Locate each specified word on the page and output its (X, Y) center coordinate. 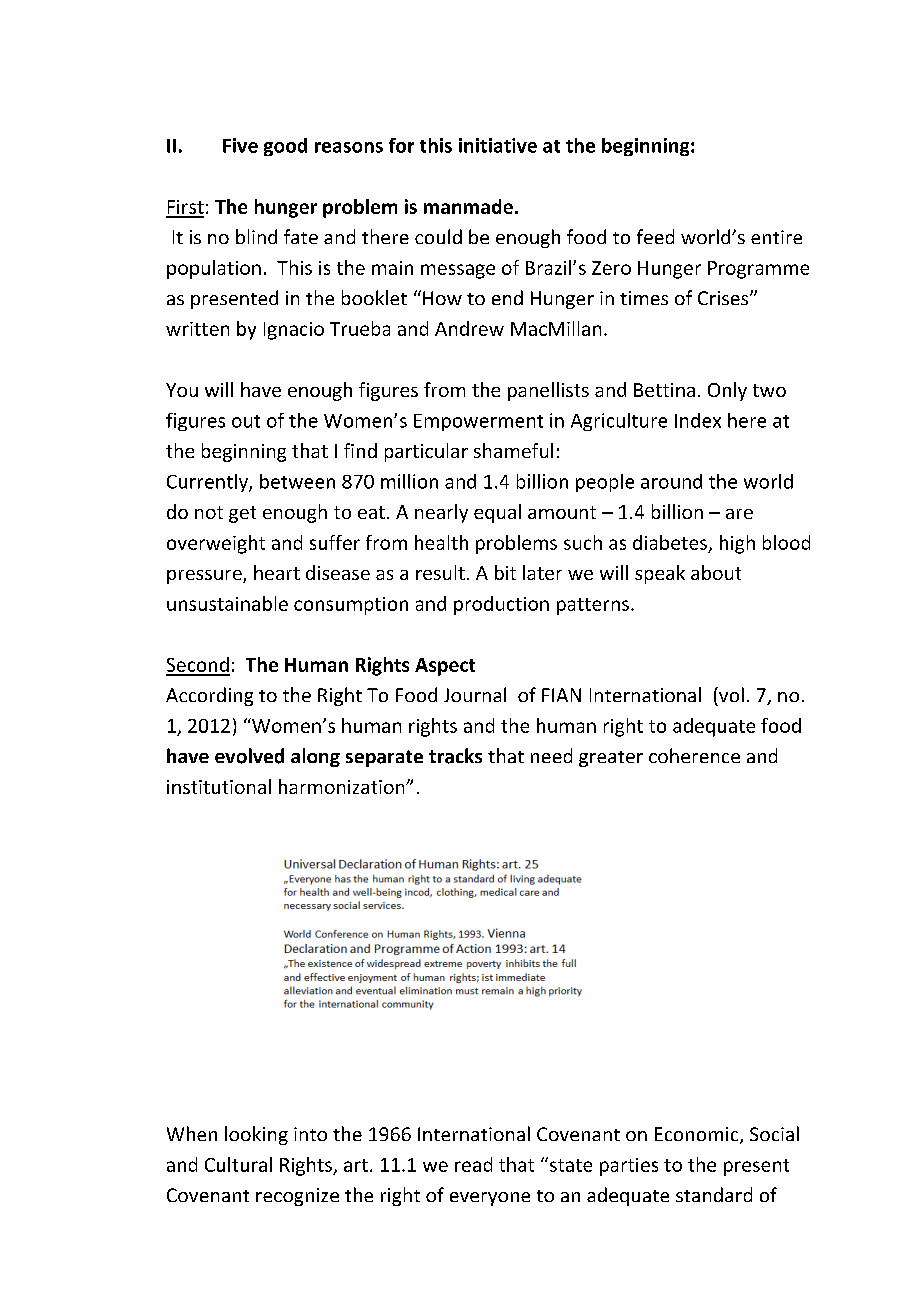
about (716, 572)
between (297, 481)
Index (698, 420)
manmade (468, 206)
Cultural (238, 1164)
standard (714, 1194)
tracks (455, 756)
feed (655, 236)
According (209, 696)
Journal (475, 694)
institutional (219, 786)
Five (240, 145)
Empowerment (478, 422)
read (473, 1164)
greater (611, 759)
